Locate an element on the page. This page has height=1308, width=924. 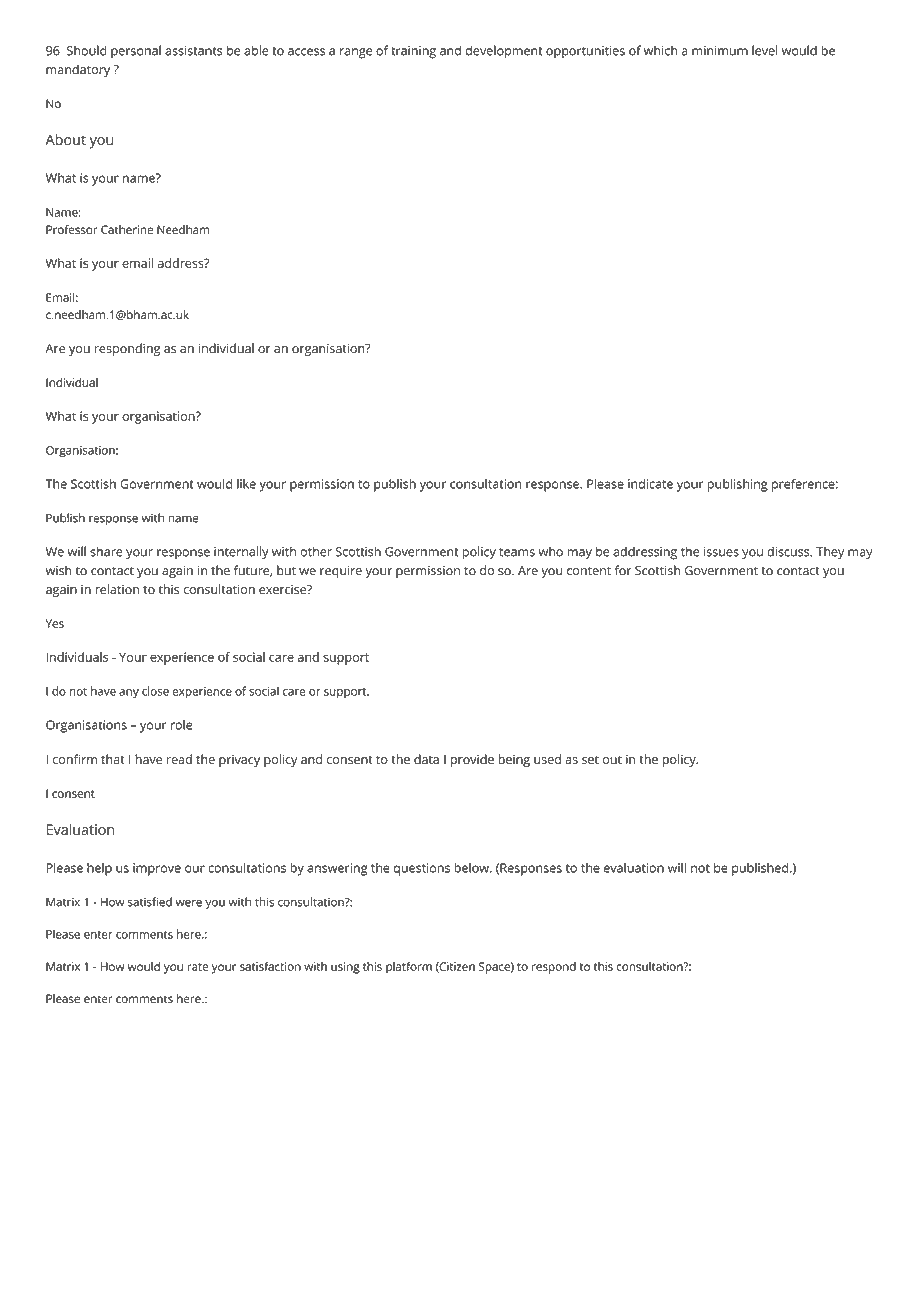
require is located at coordinates (341, 572).
